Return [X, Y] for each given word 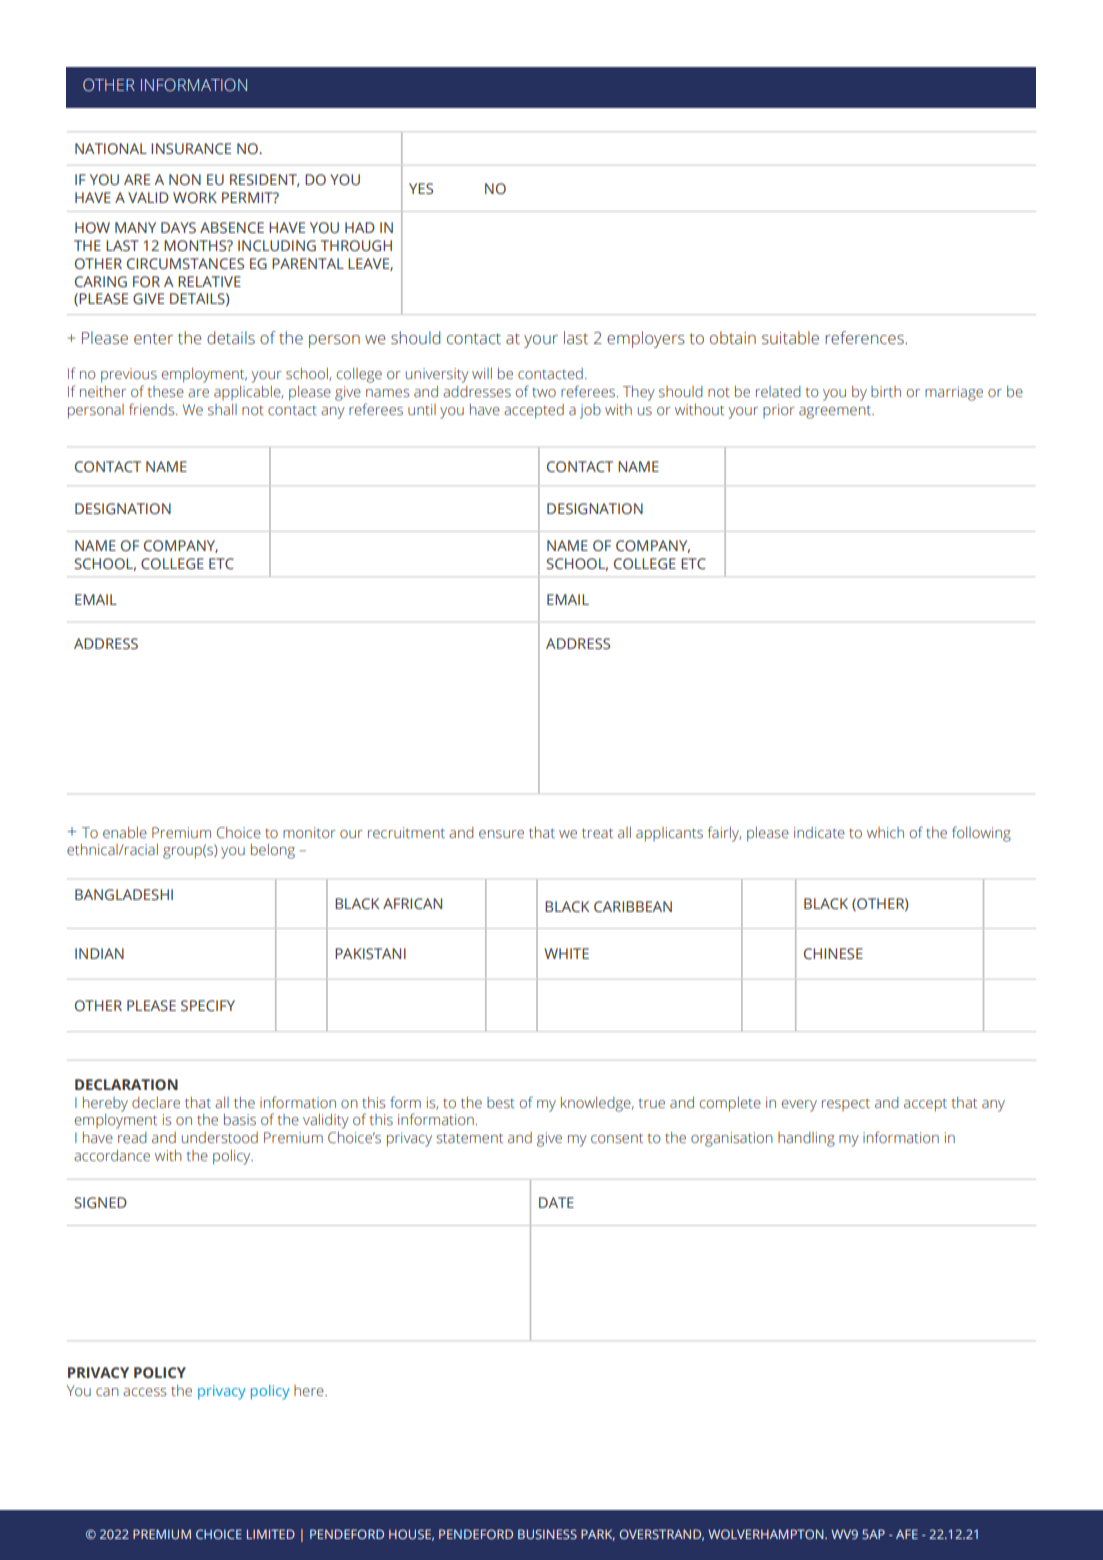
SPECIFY [208, 1006]
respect [846, 1104]
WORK [195, 197]
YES [421, 189]
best [501, 1103]
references [865, 338]
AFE [907, 1534]
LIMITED [271, 1534]
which [885, 832]
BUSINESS [547, 1534]
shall [222, 410]
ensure [501, 834]
